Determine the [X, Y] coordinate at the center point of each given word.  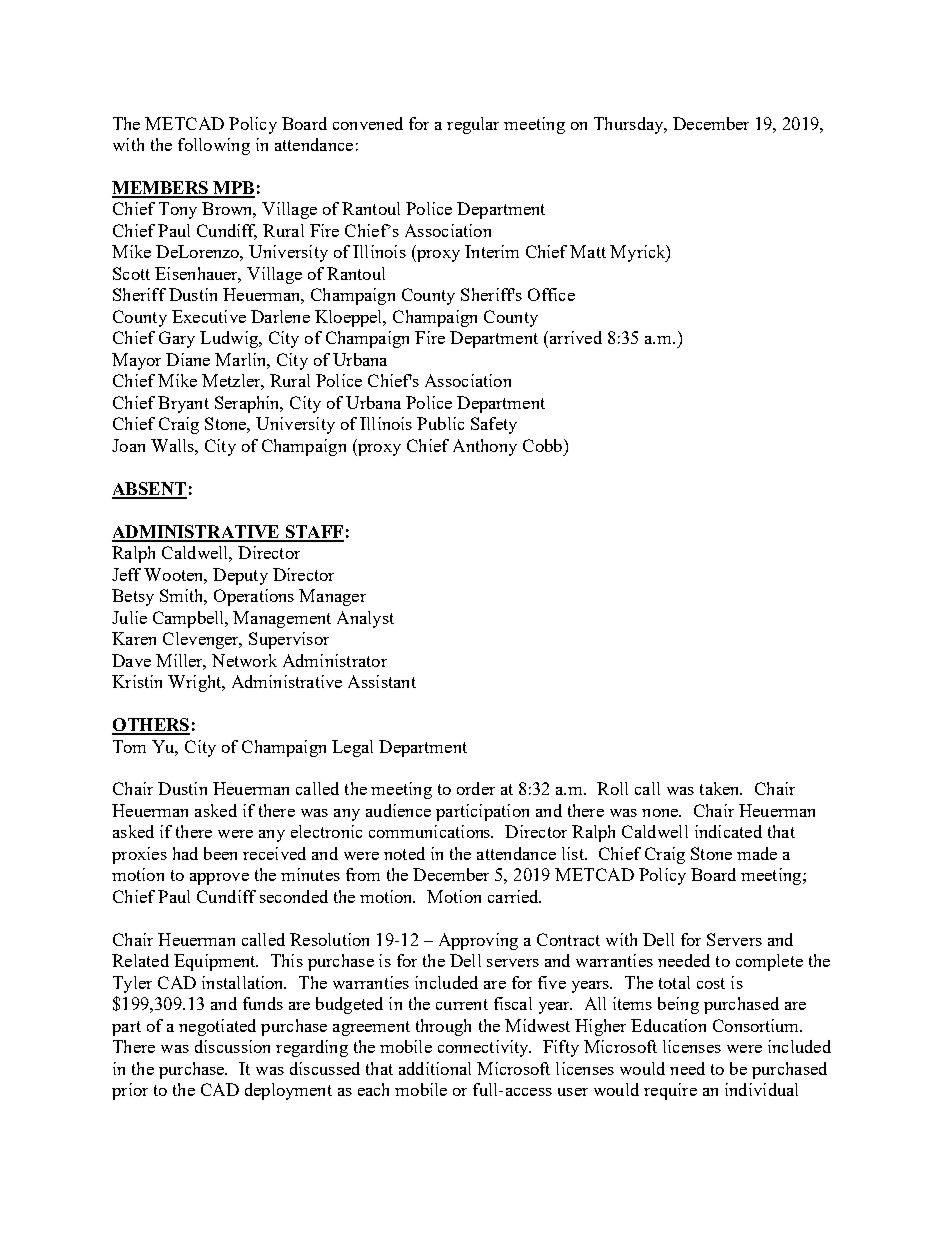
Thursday [630, 125]
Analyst [365, 619]
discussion [232, 1046]
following [214, 146]
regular [473, 125]
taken [721, 788]
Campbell [190, 619]
